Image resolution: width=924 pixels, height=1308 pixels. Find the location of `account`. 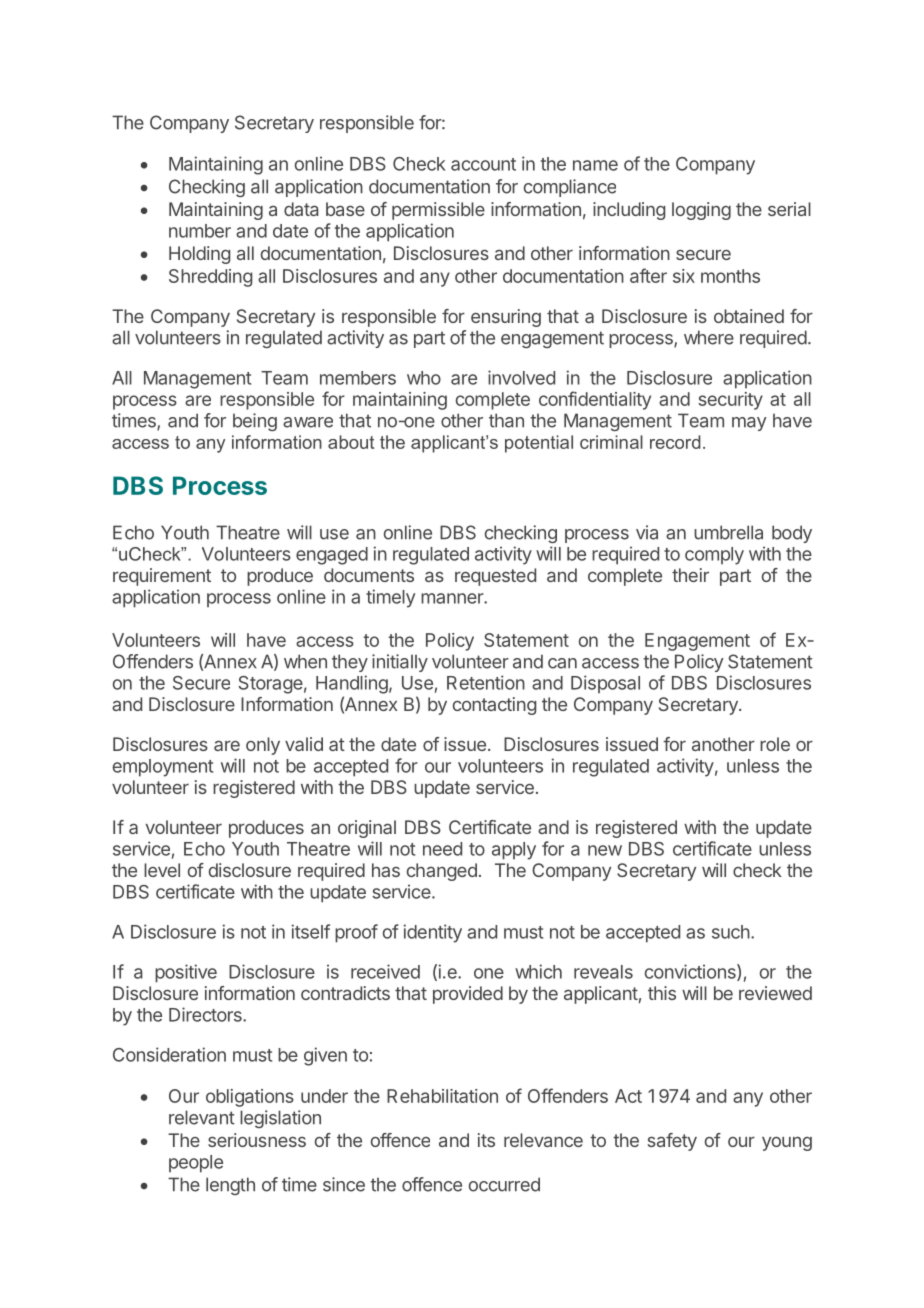

account is located at coordinates (483, 164).
